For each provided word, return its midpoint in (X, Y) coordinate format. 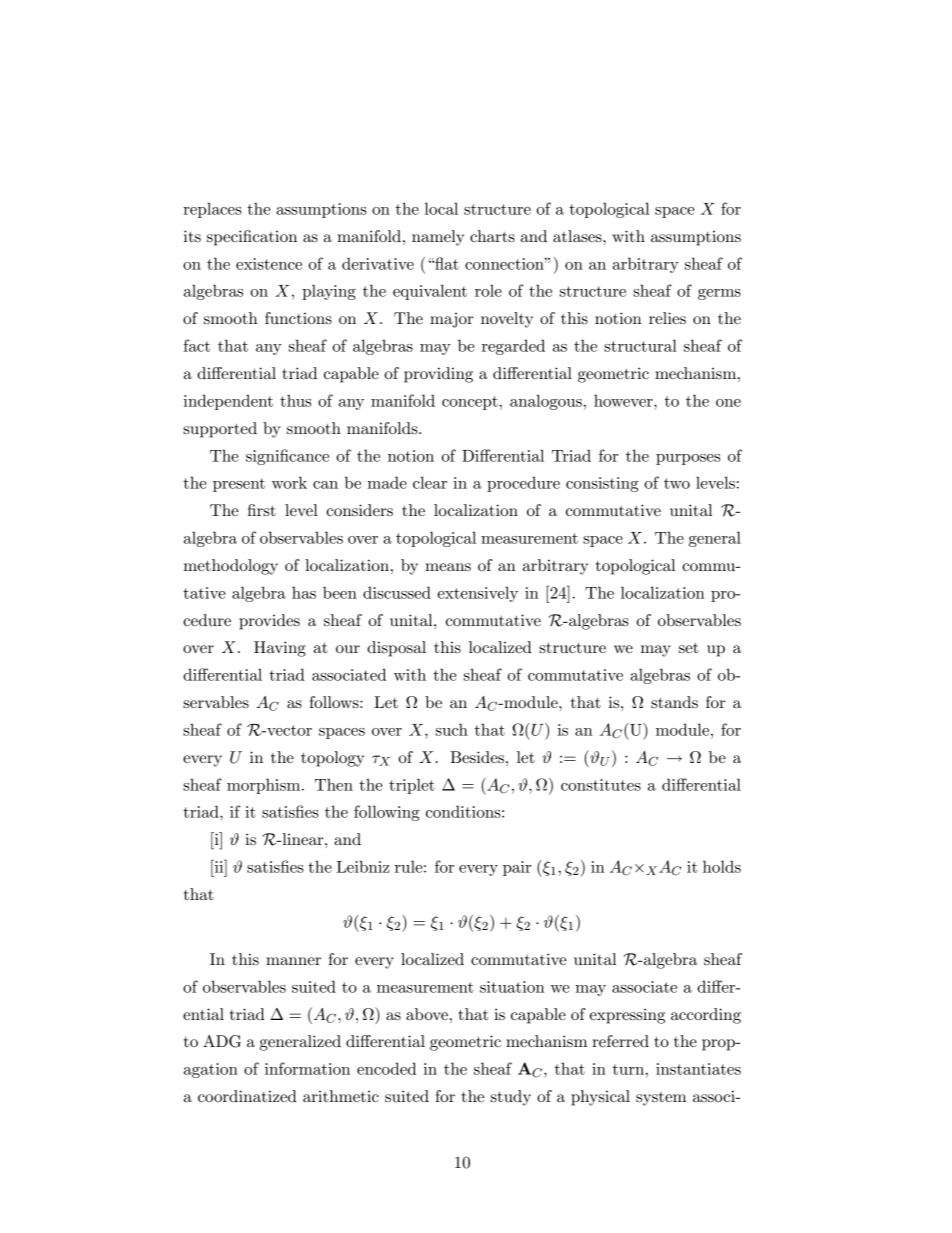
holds (722, 866)
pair (517, 868)
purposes (688, 459)
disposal (396, 649)
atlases (578, 236)
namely (438, 238)
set (689, 647)
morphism (265, 786)
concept (470, 403)
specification (252, 238)
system (661, 1099)
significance (287, 457)
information (307, 1068)
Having (280, 649)
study (511, 1098)
